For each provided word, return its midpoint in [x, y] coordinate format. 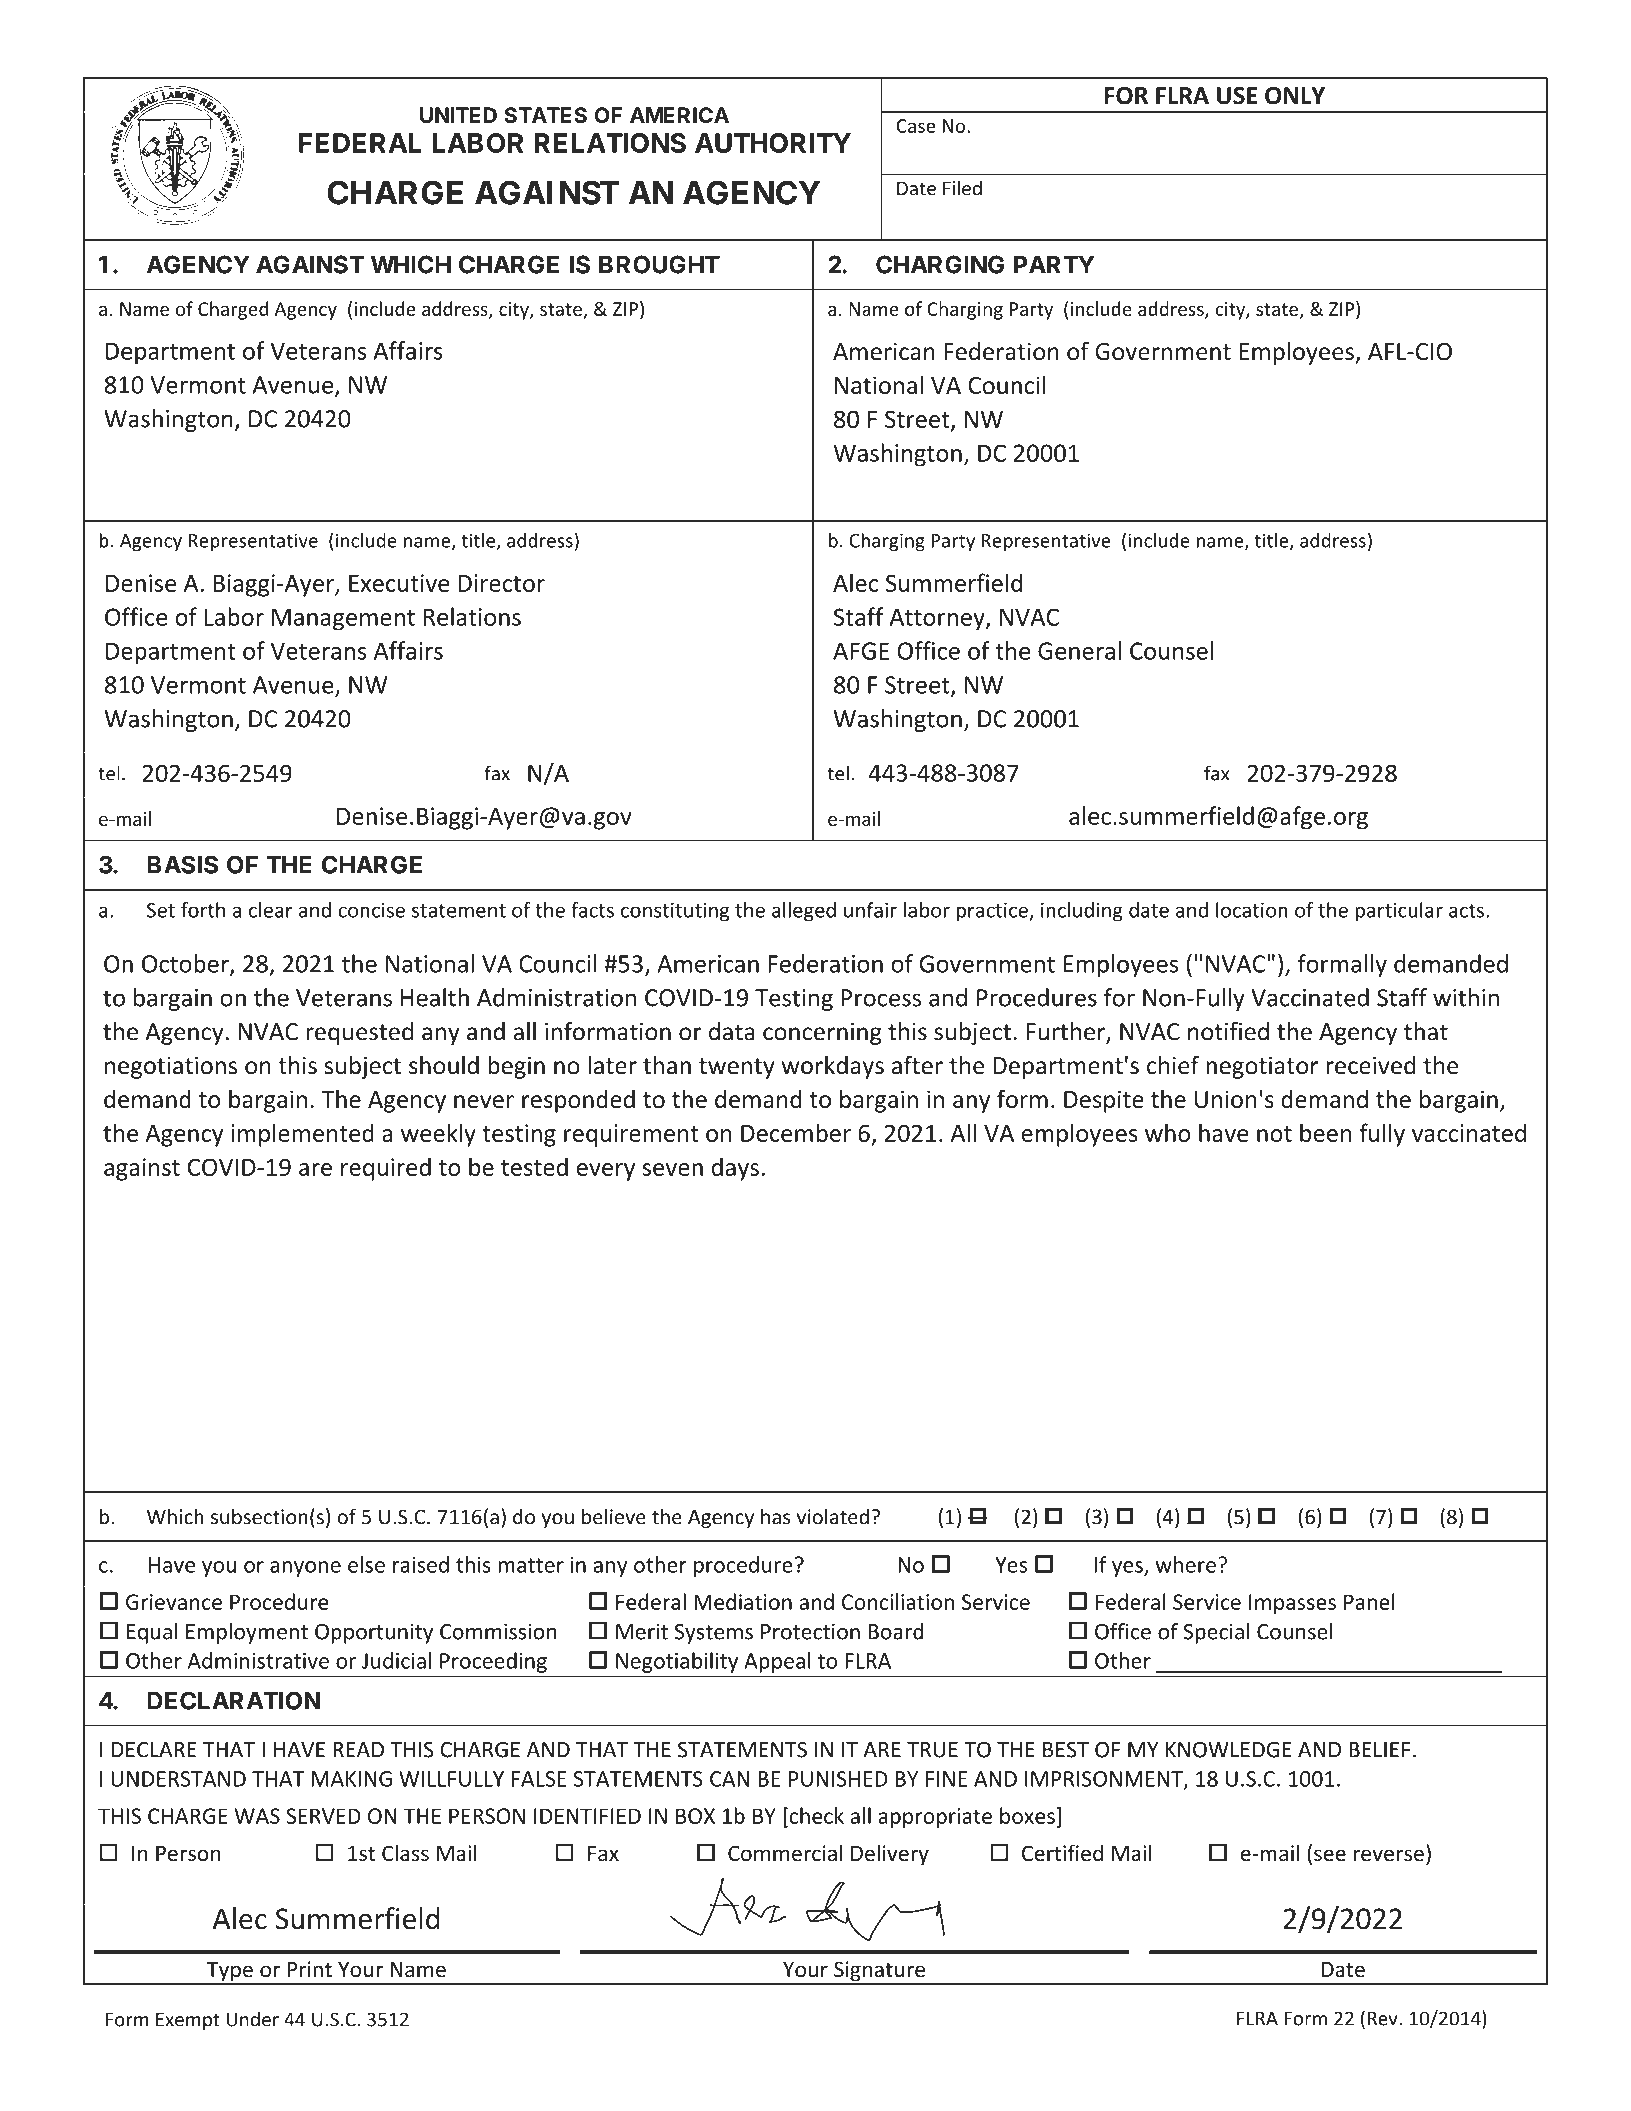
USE [1237, 96]
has [775, 1516]
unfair [870, 910]
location [1252, 910]
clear [271, 910]
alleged [804, 912]
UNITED [458, 115]
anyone [305, 1569]
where [1186, 1564]
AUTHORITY [773, 143]
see [1330, 1855]
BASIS [182, 864]
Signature [880, 1972]
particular [1399, 912]
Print [309, 1969]
